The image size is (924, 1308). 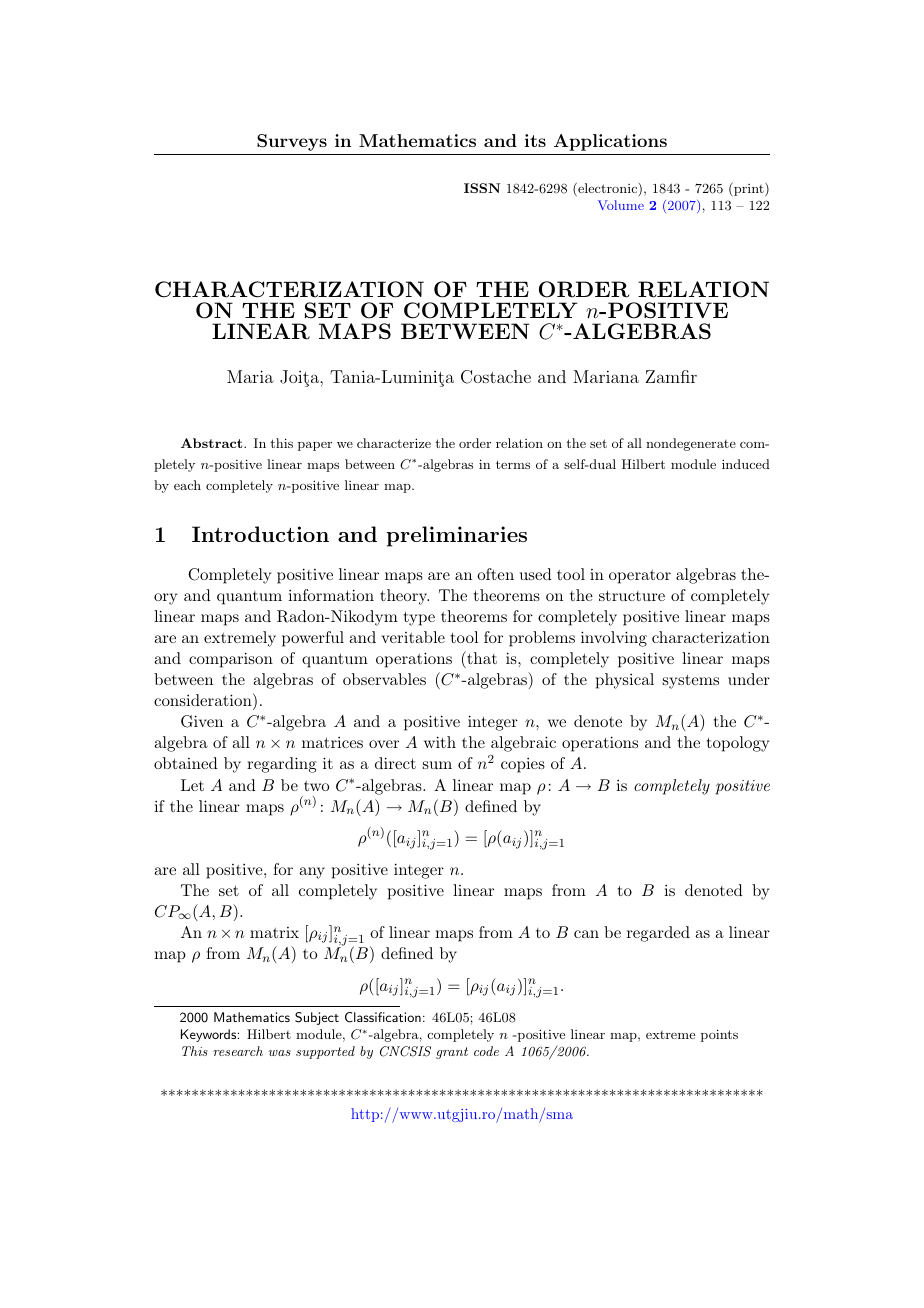 I want to click on preliminaries, so click(x=457, y=536).
